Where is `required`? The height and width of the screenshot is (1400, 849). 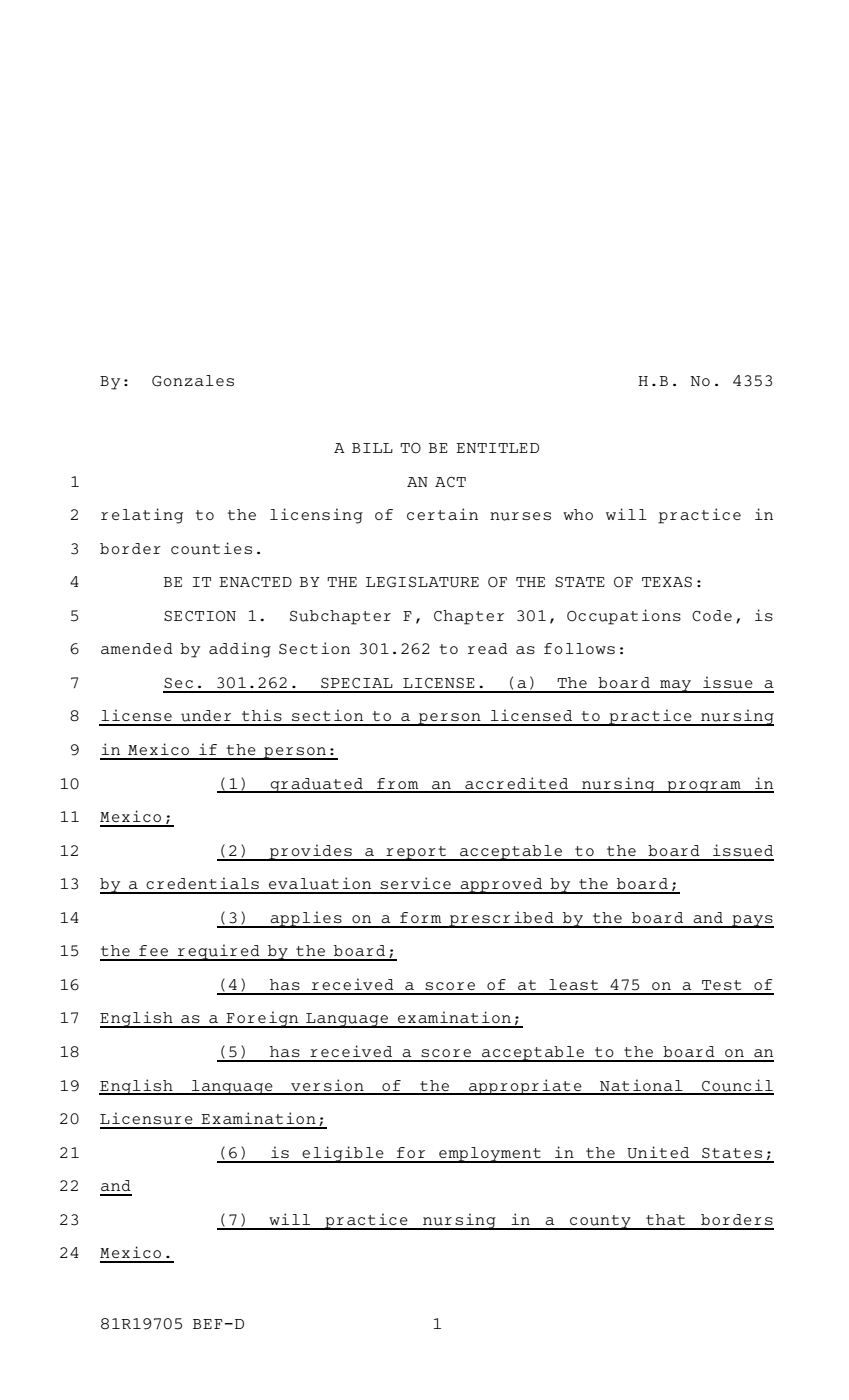 required is located at coordinates (219, 952).
